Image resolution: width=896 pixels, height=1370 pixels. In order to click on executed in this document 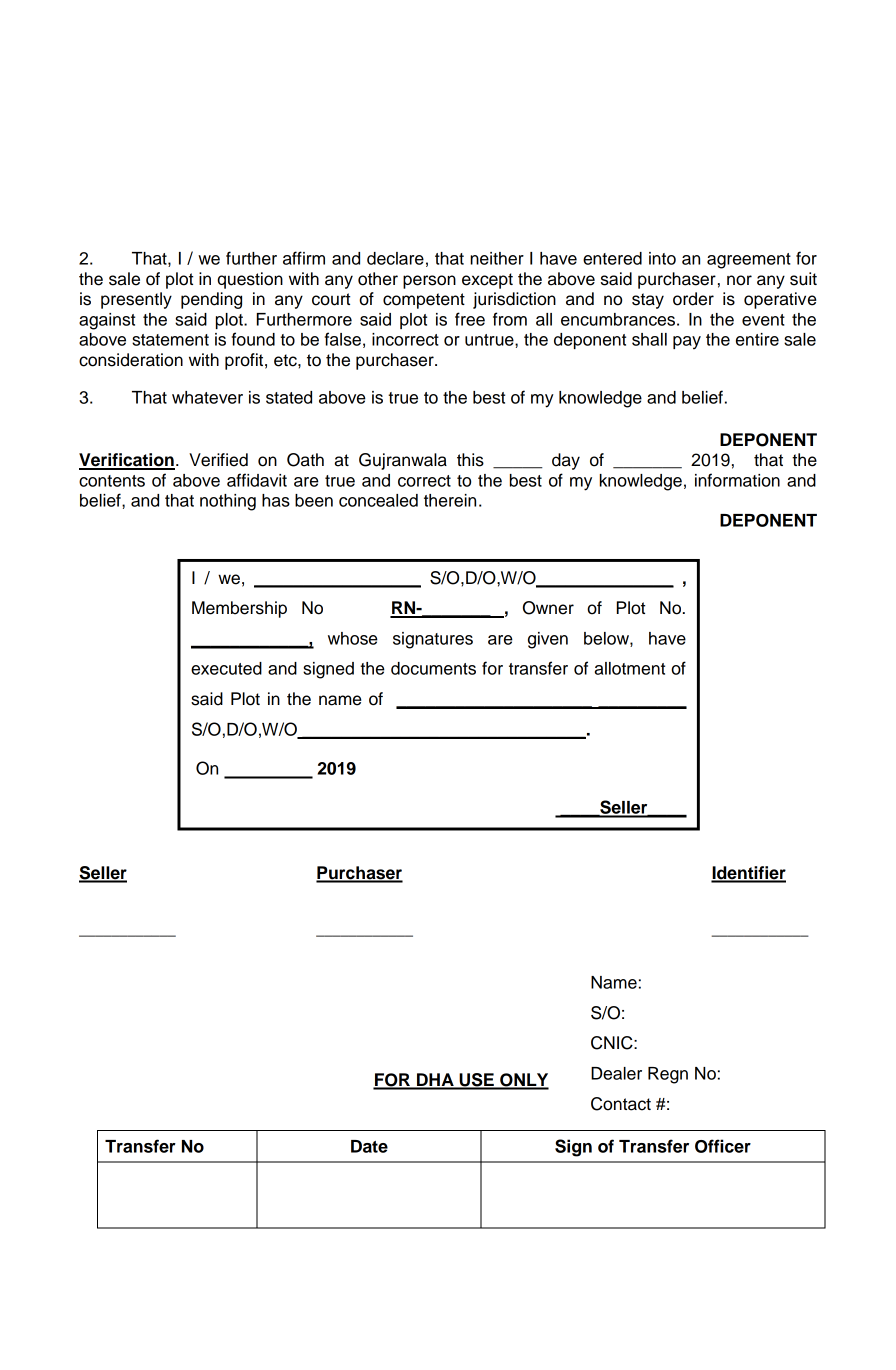, I will do `click(226, 668)`.
